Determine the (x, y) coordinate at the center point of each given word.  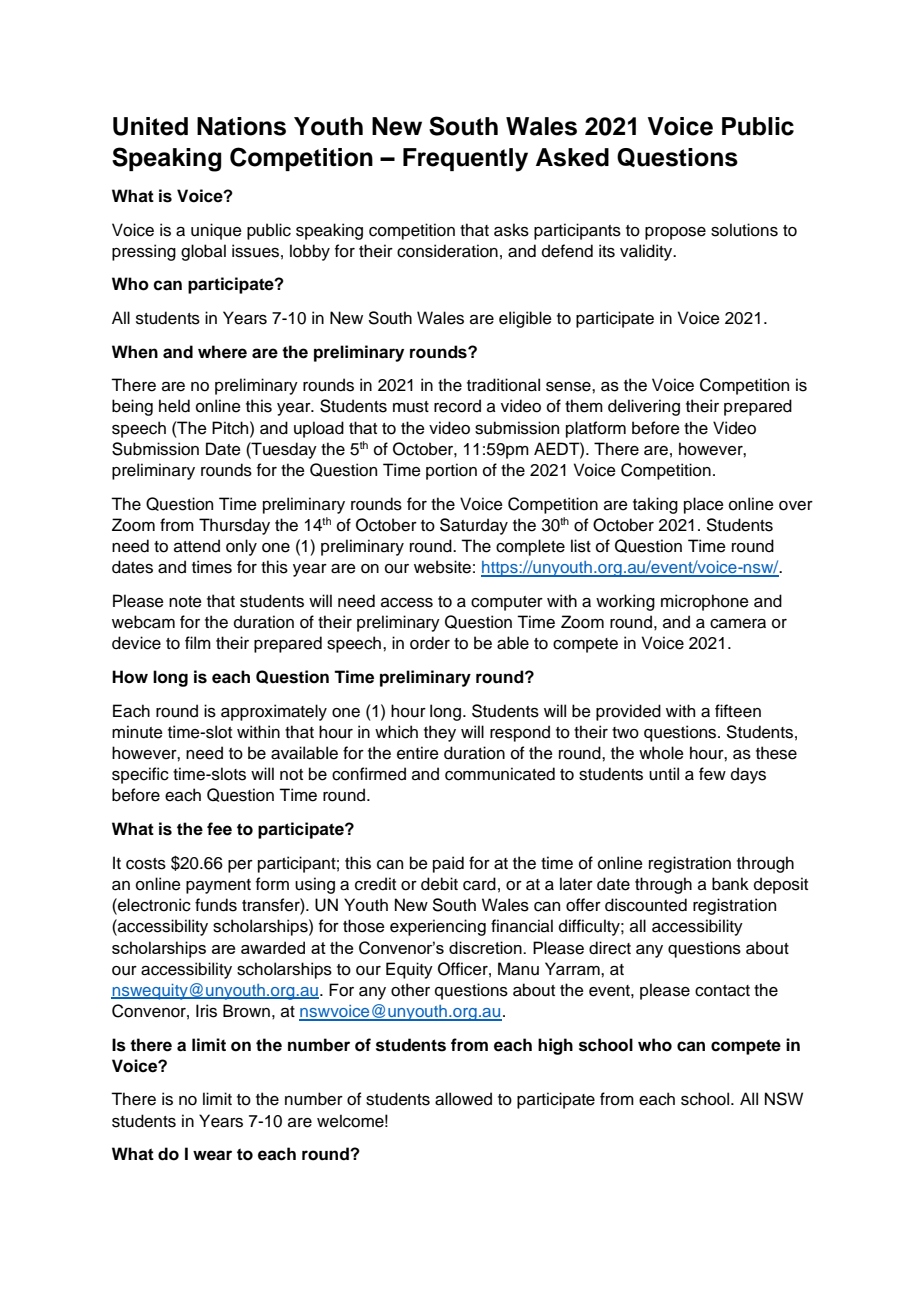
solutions (744, 230)
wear (212, 1155)
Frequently (465, 160)
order (430, 643)
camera (738, 624)
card (479, 884)
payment (218, 886)
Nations (241, 126)
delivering (644, 407)
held (174, 406)
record (457, 406)
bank (730, 884)
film (198, 642)
